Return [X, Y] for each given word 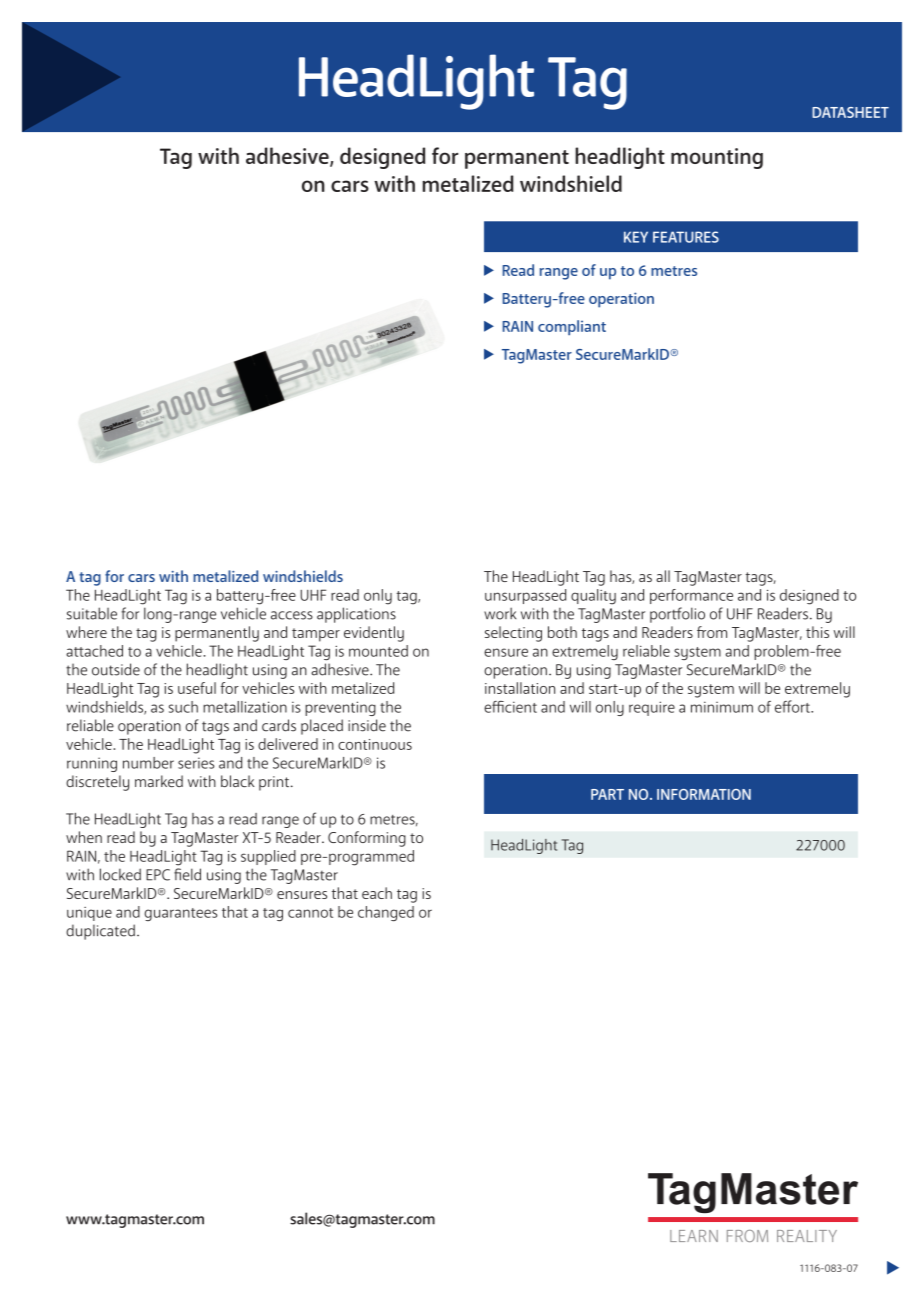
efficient [510, 707]
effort [793, 706]
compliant [572, 328]
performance [691, 596]
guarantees [181, 914]
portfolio [677, 615]
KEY [636, 237]
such [183, 707]
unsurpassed [525, 596]
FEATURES [686, 237]
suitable [92, 613]
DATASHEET [850, 112]
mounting [717, 158]
